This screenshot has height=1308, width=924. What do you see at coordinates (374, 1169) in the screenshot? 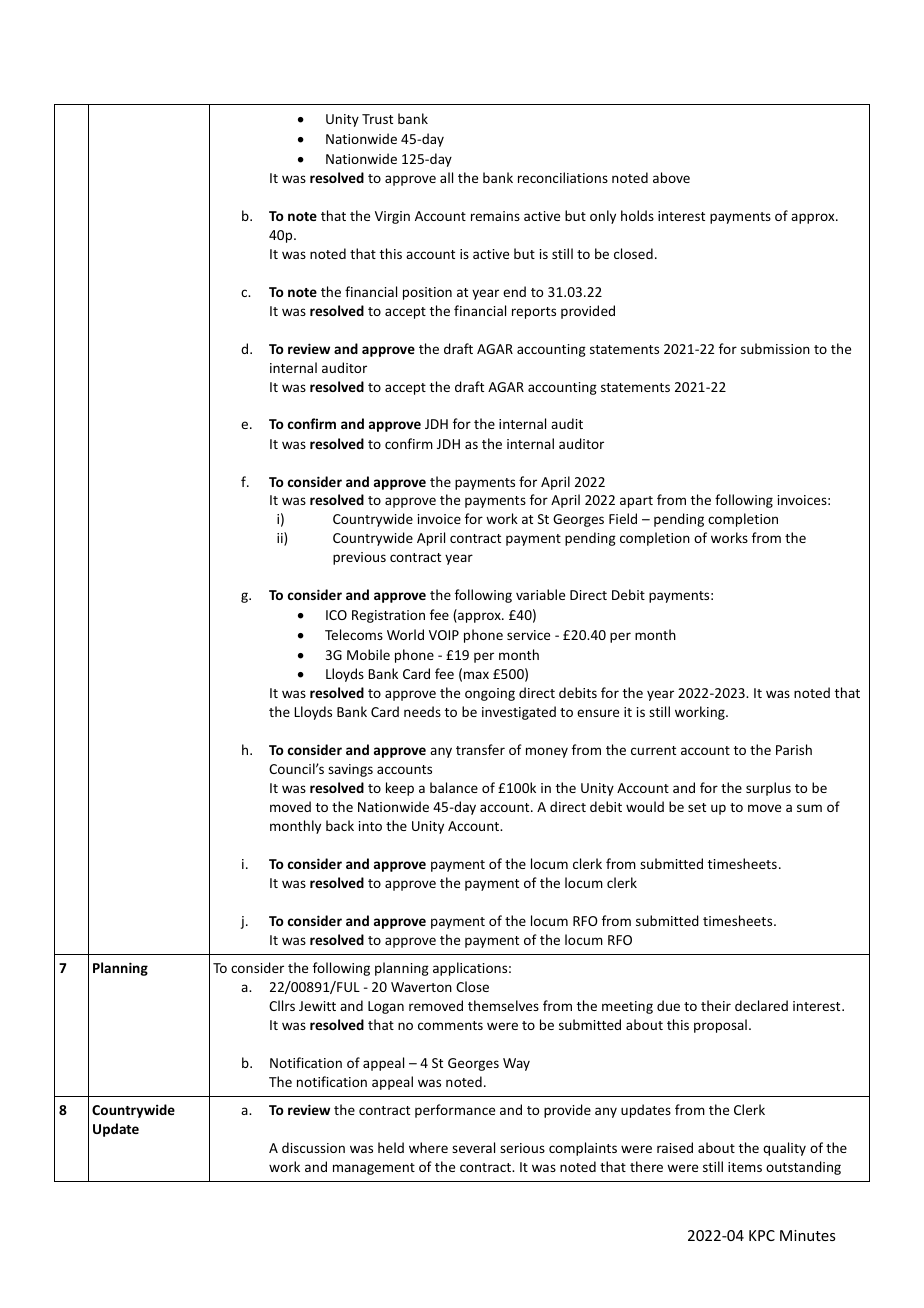
I see `management` at bounding box center [374, 1169].
